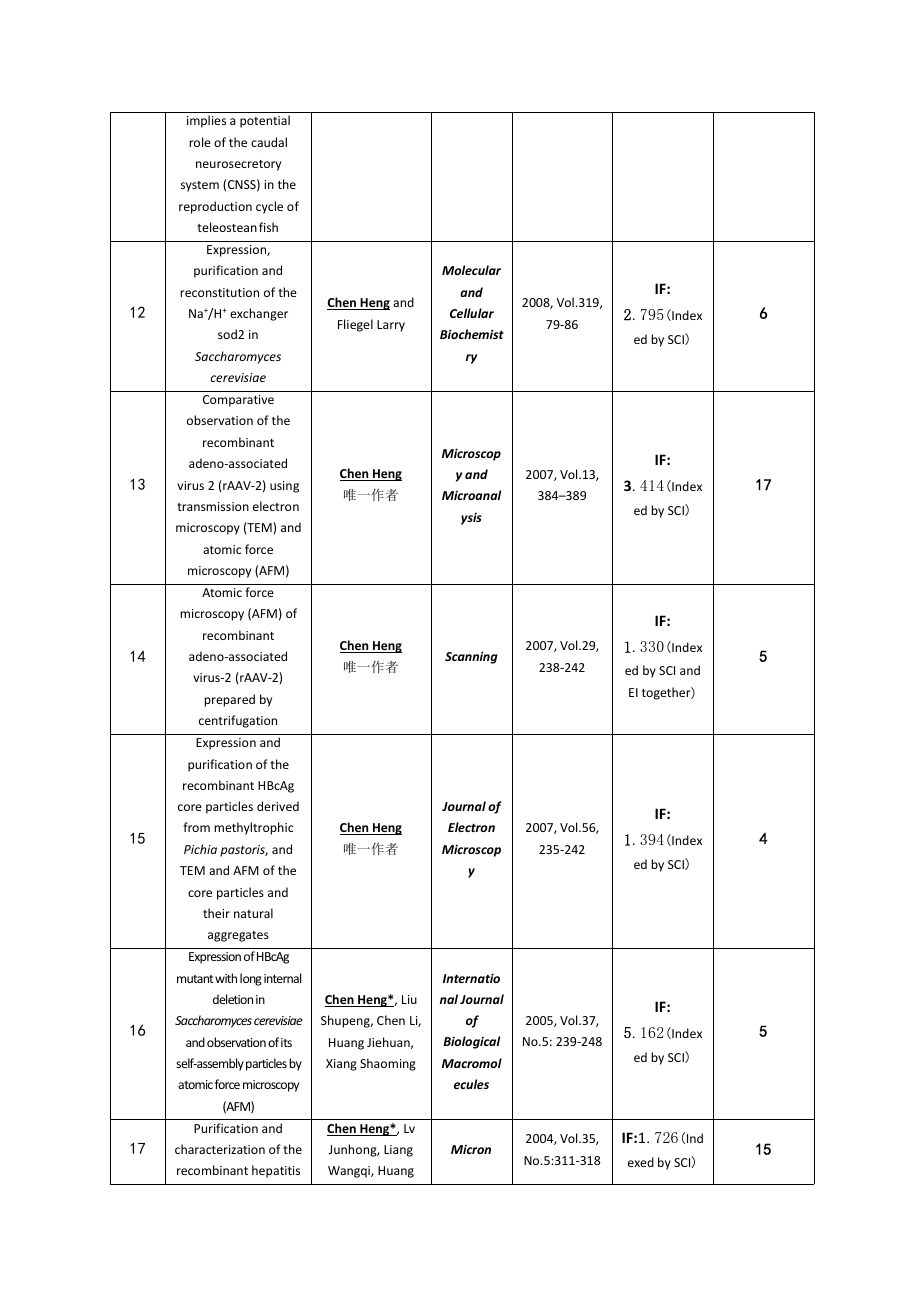 This page has width=924, height=1308. What do you see at coordinates (278, 806) in the page?
I see `derived` at bounding box center [278, 806].
